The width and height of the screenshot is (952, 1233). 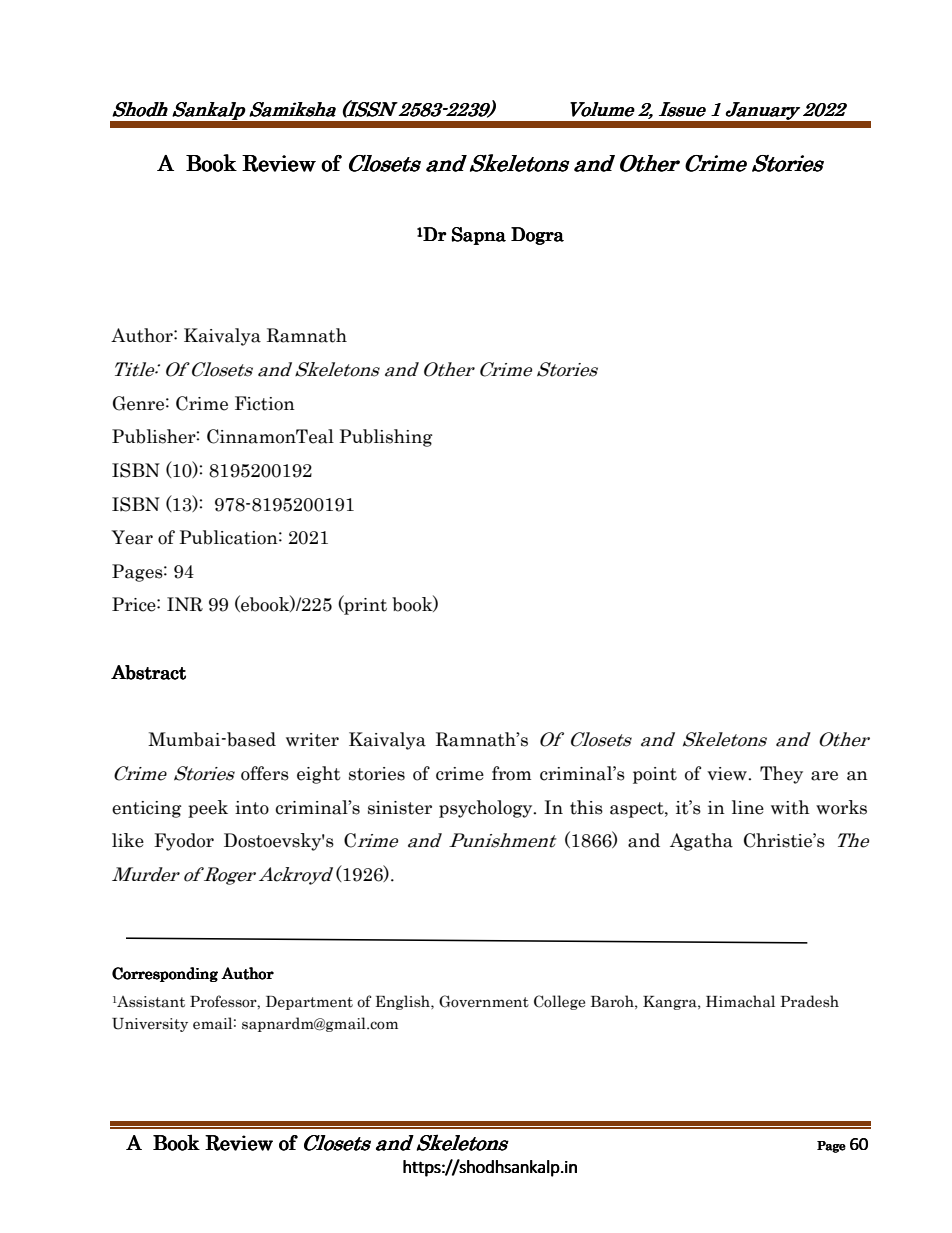 What do you see at coordinates (265, 403) in the screenshot?
I see `Fiction` at bounding box center [265, 403].
